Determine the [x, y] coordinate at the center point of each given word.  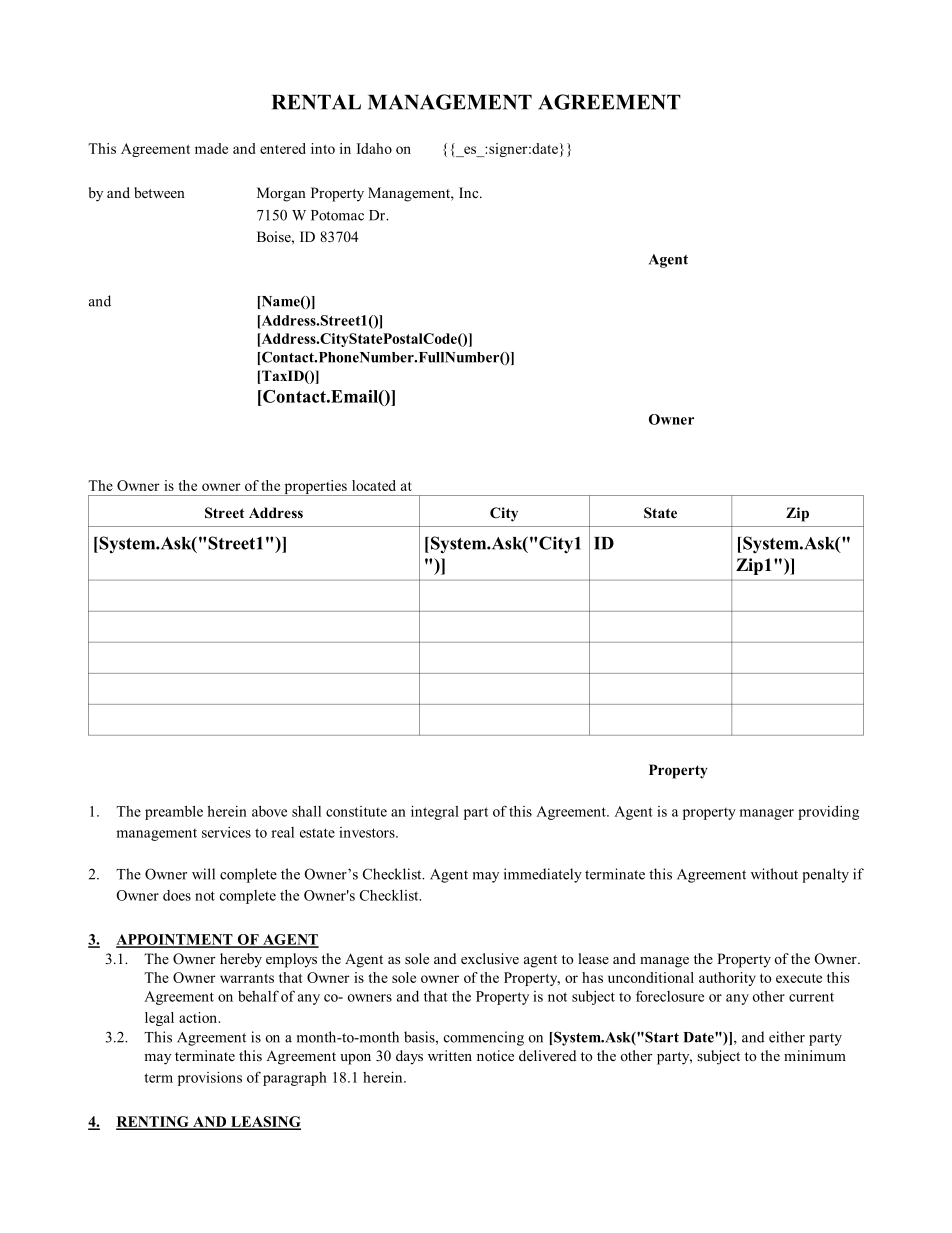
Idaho [374, 148]
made [211, 148]
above [269, 811]
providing [828, 812]
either [787, 1037]
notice [495, 1056]
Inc [470, 192]
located [374, 485]
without [774, 874]
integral [435, 812]
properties [315, 488]
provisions [210, 1078]
